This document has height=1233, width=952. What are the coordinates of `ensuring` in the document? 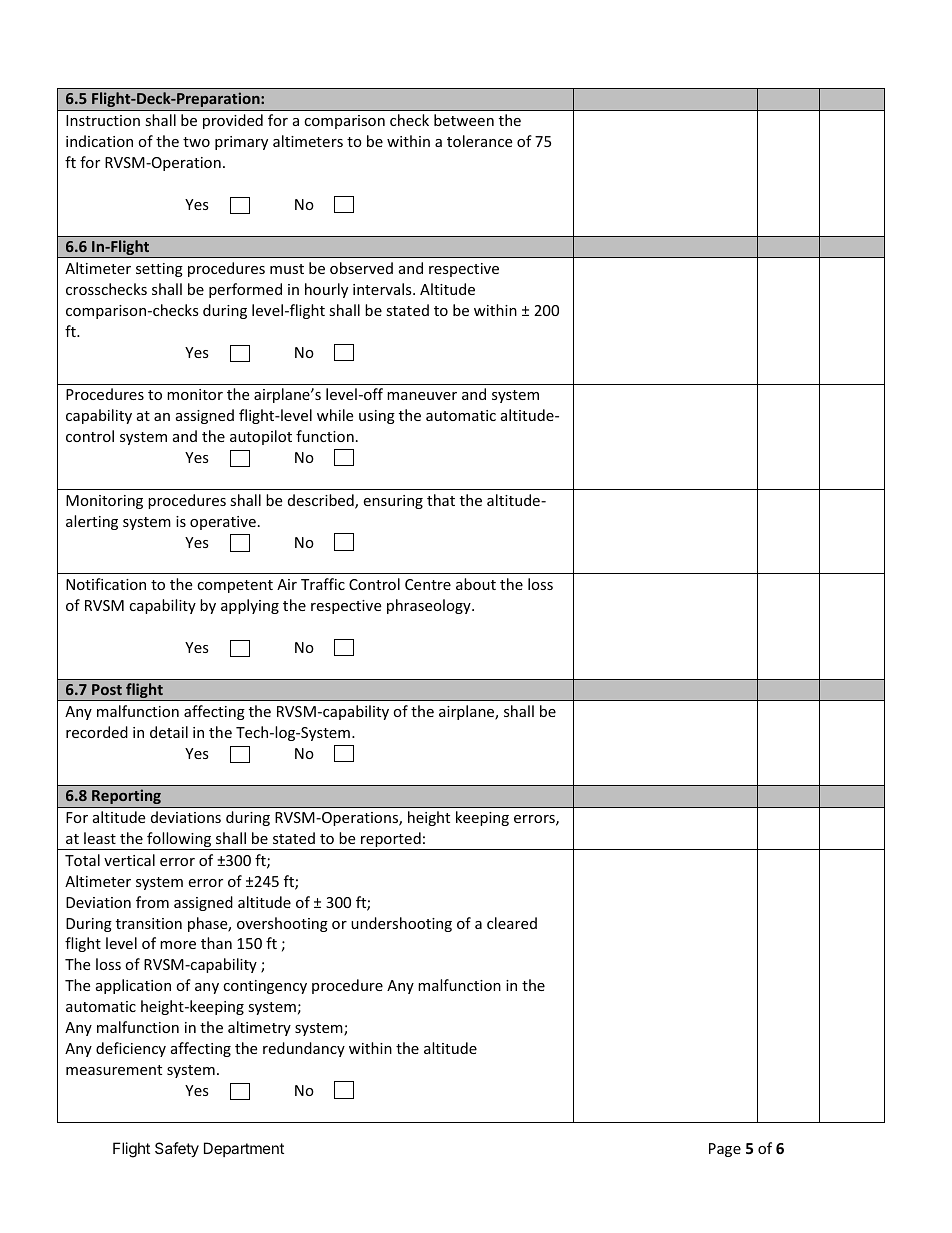 It's located at (393, 502).
